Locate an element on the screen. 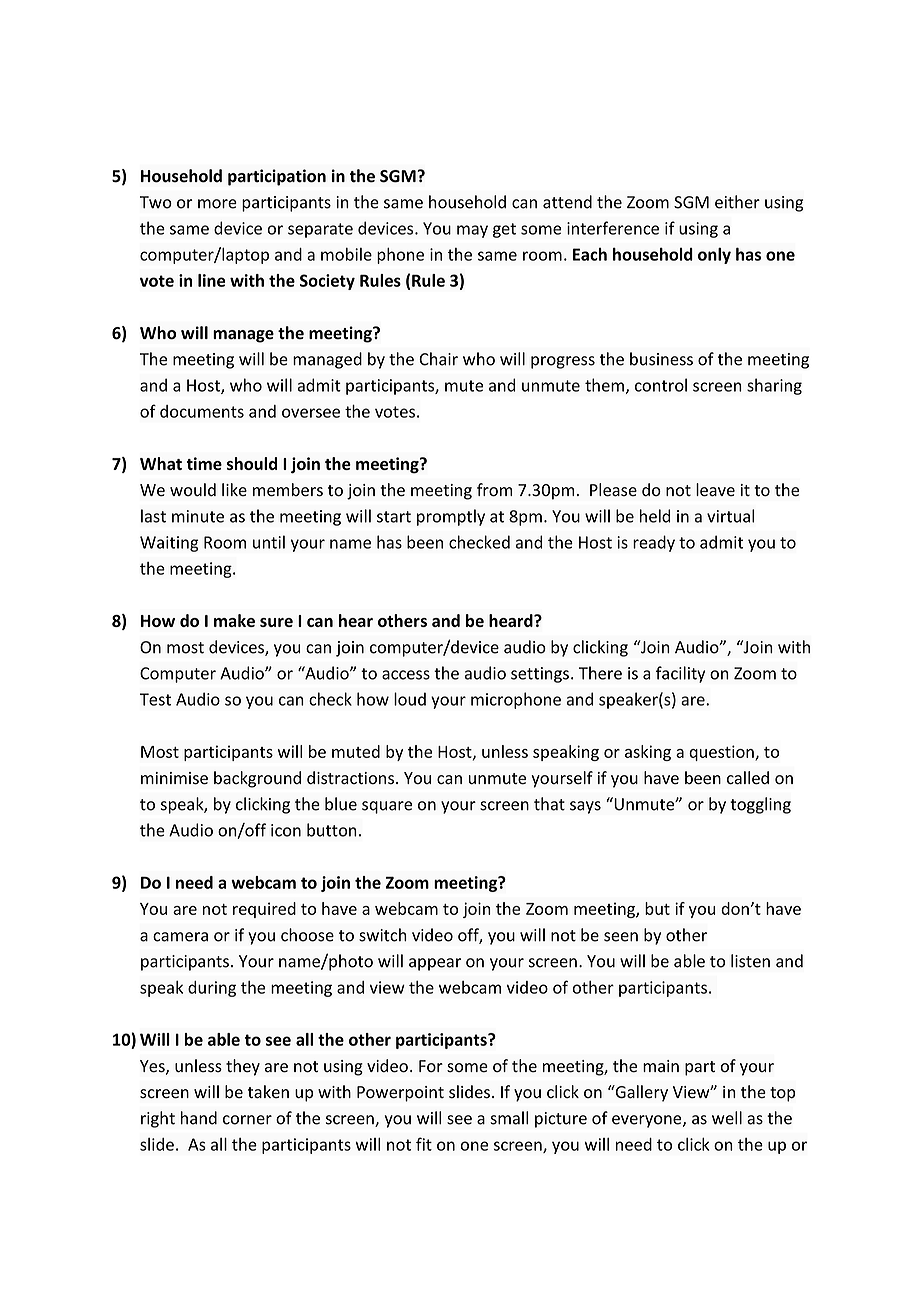  Chair is located at coordinates (438, 359).
